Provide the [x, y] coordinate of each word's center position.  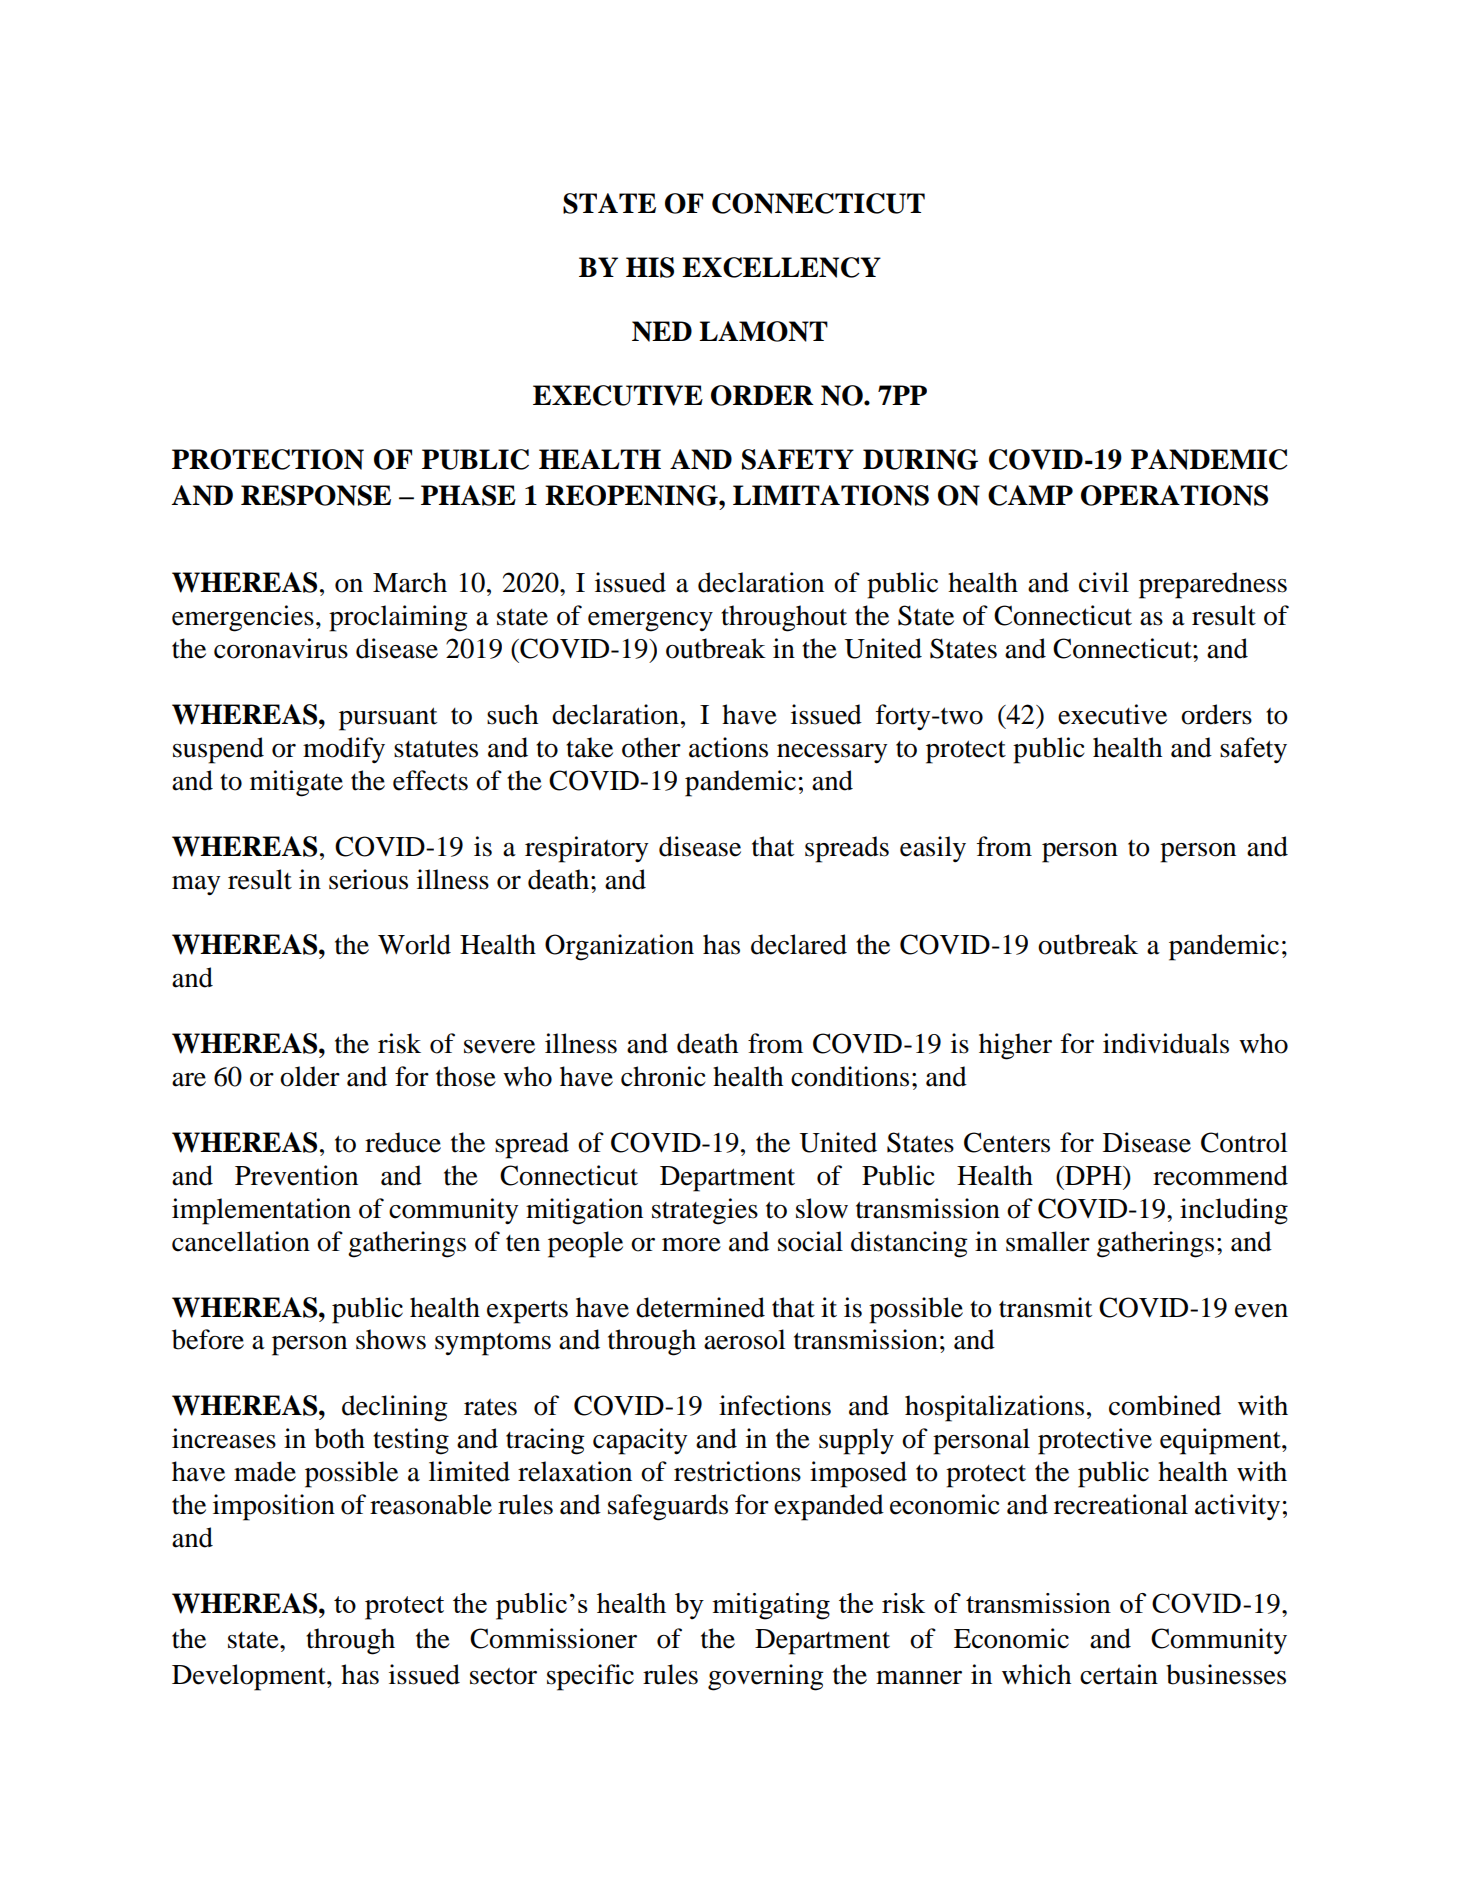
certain [1119, 1674]
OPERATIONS [1174, 495]
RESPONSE [316, 495]
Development [250, 1677]
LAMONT [763, 331]
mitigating [771, 1606]
